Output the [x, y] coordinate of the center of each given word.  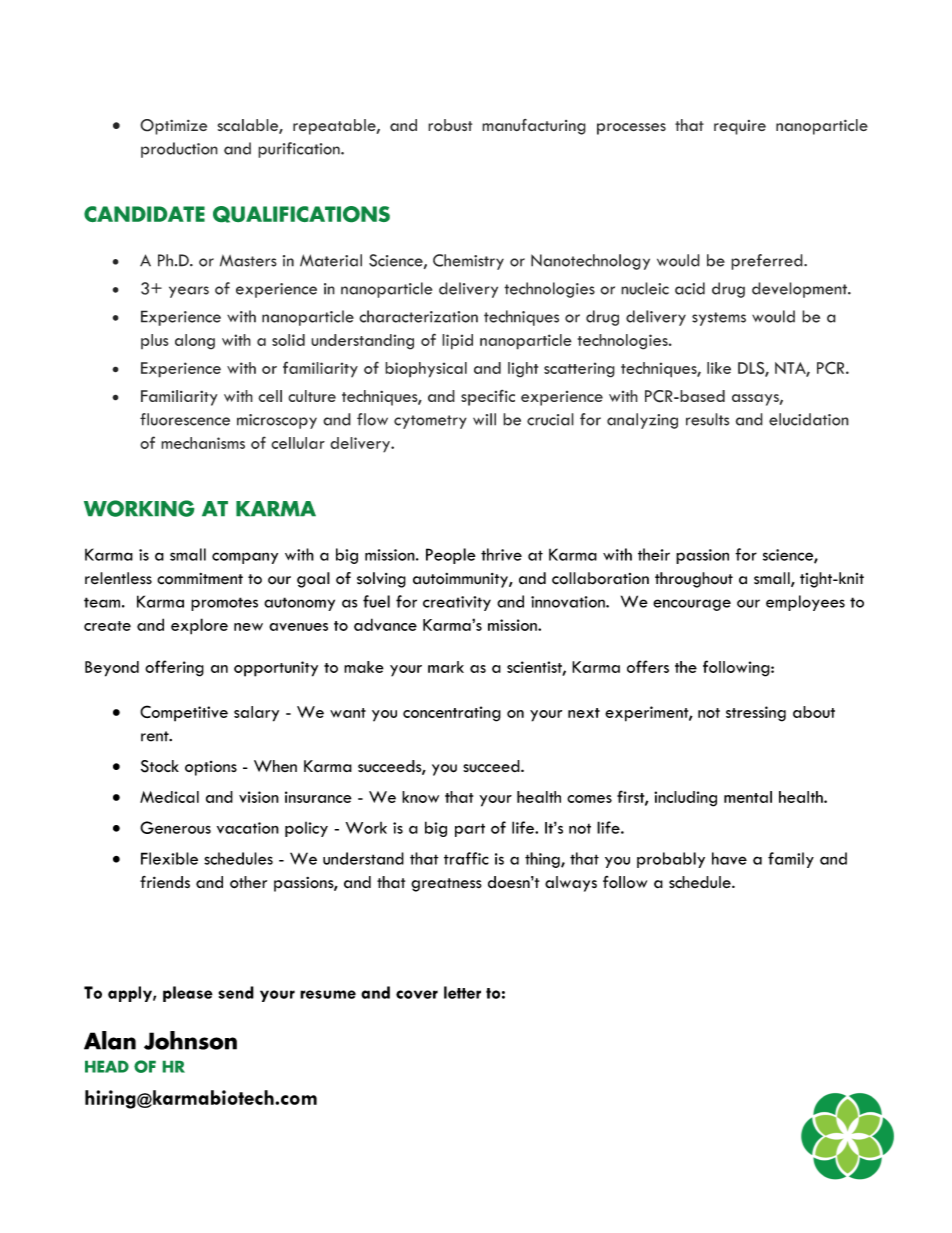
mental [748, 797]
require [740, 127]
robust [450, 125]
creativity [457, 603]
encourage [692, 605]
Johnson [190, 1040]
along [195, 342]
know [420, 797]
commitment [200, 579]
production [179, 150]
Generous [175, 827]
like [719, 368]
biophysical [426, 370]
